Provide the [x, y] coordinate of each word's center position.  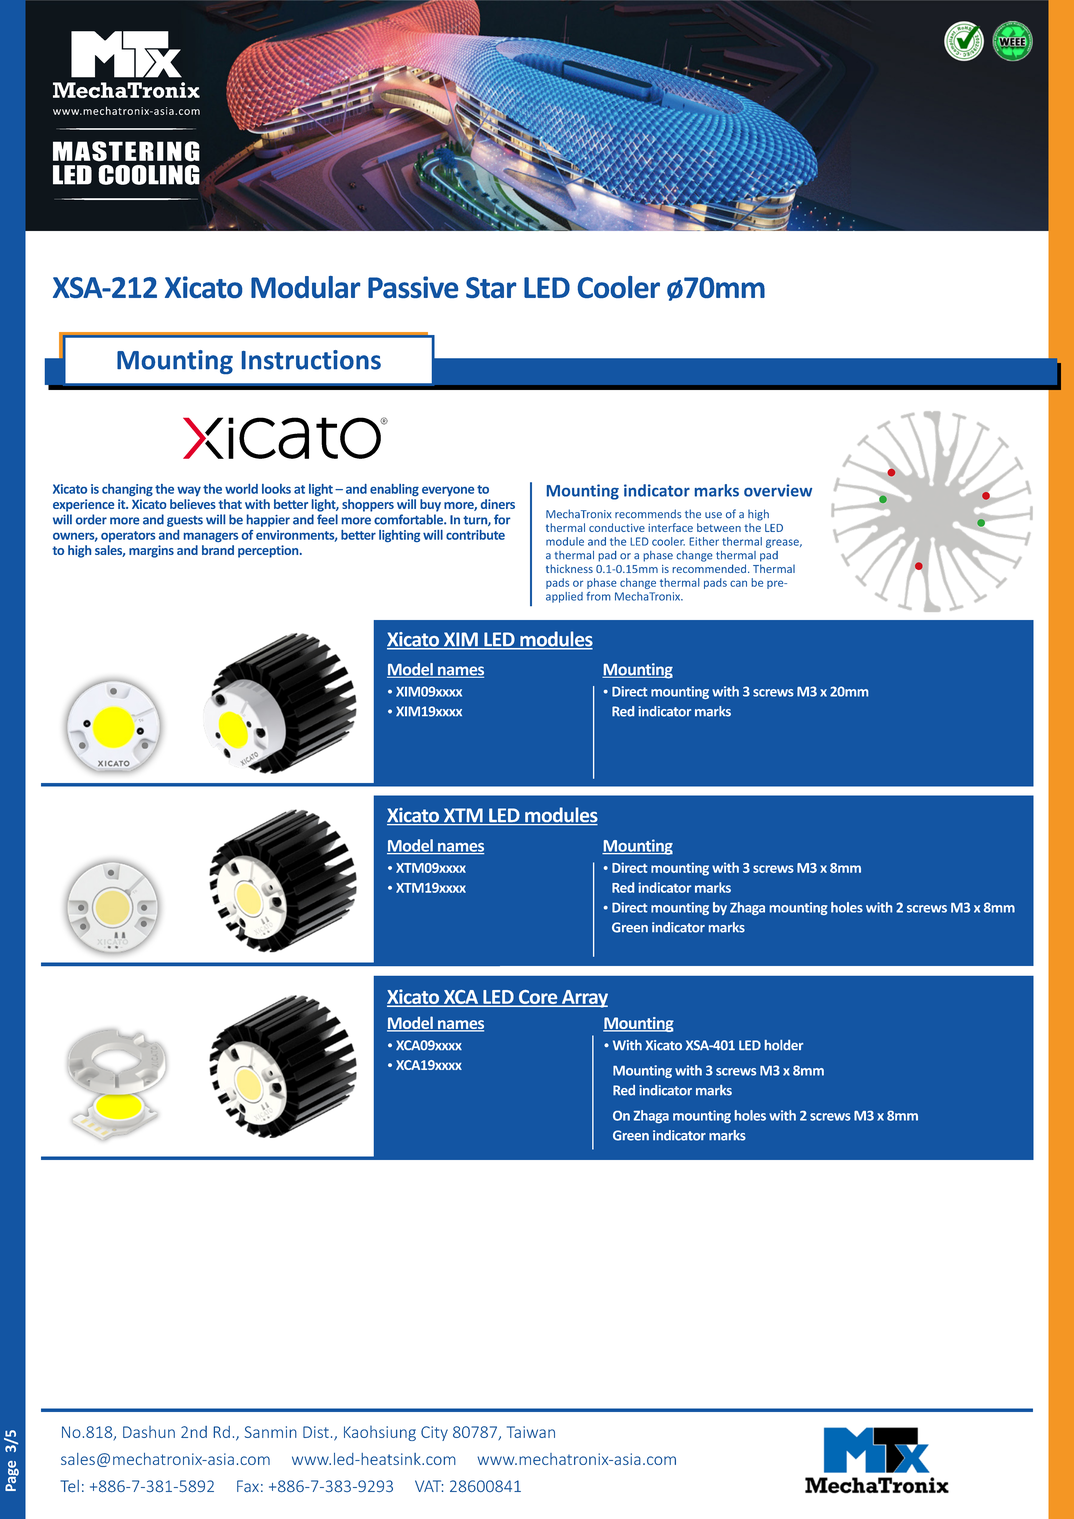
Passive [413, 287]
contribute [475, 535]
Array [584, 999]
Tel [69, 1486]
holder [784, 1045]
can [738, 583]
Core [538, 998]
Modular [305, 287]
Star [491, 287]
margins [151, 551]
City [434, 1433]
